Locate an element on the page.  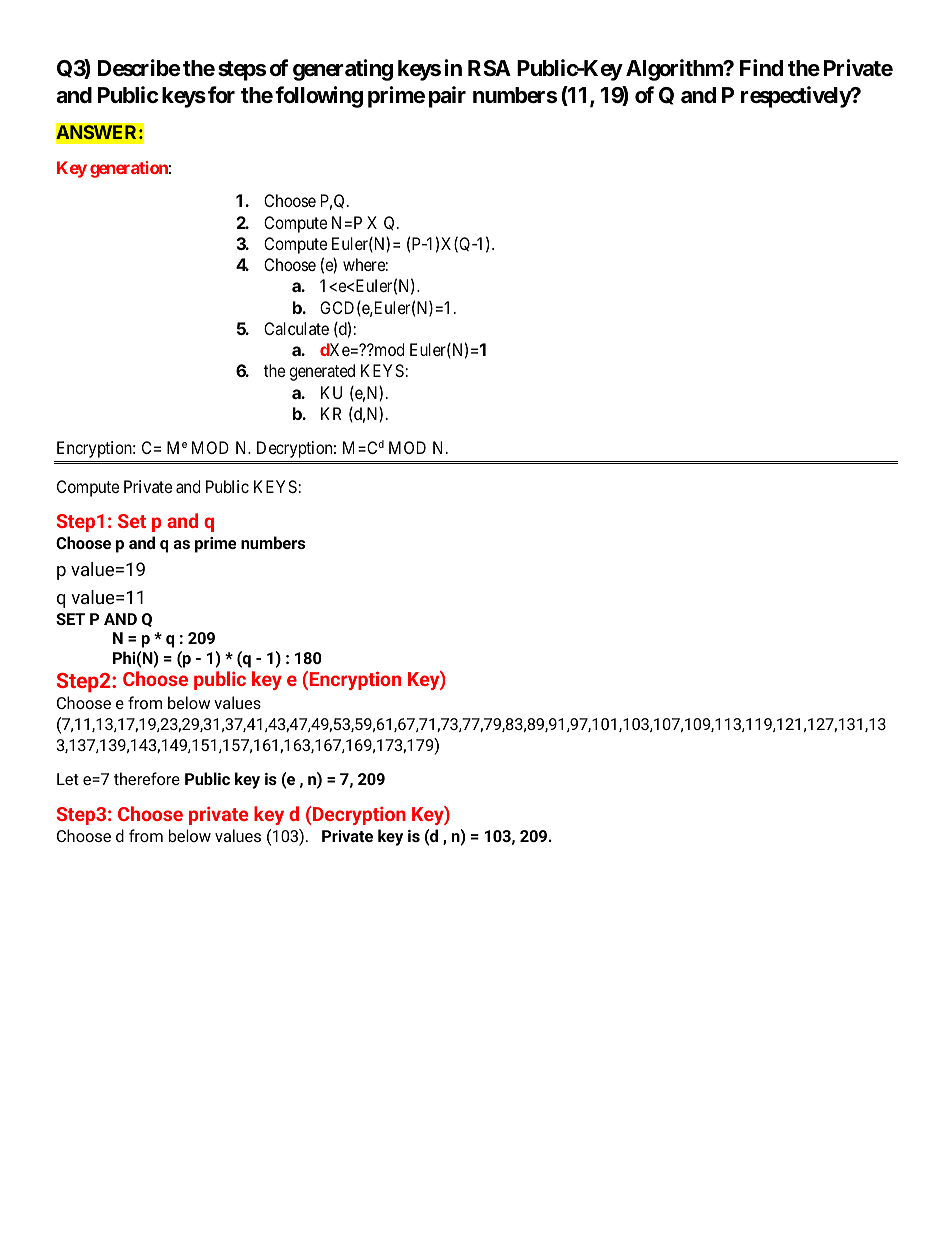
generating is located at coordinates (343, 70).
